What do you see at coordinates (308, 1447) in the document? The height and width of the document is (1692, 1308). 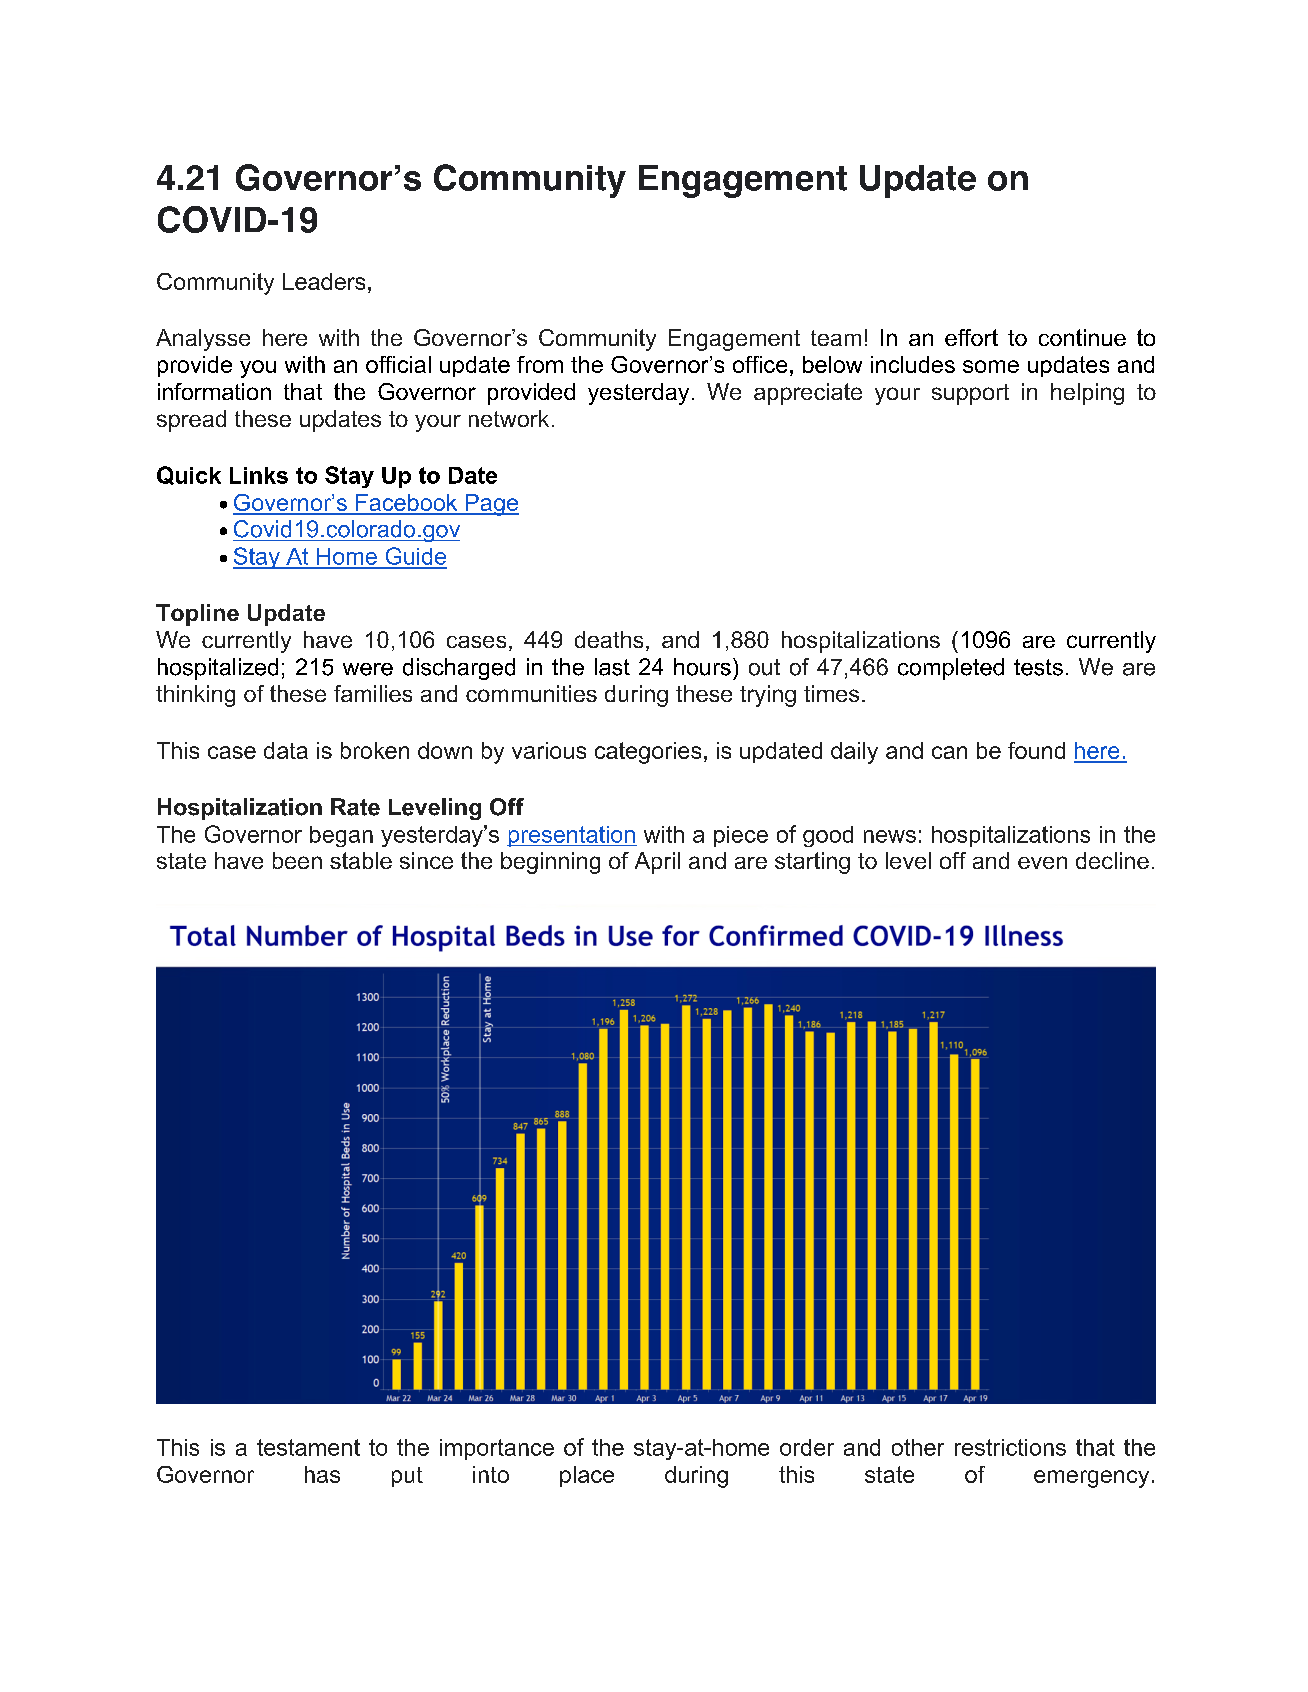 I see `testament` at bounding box center [308, 1447].
